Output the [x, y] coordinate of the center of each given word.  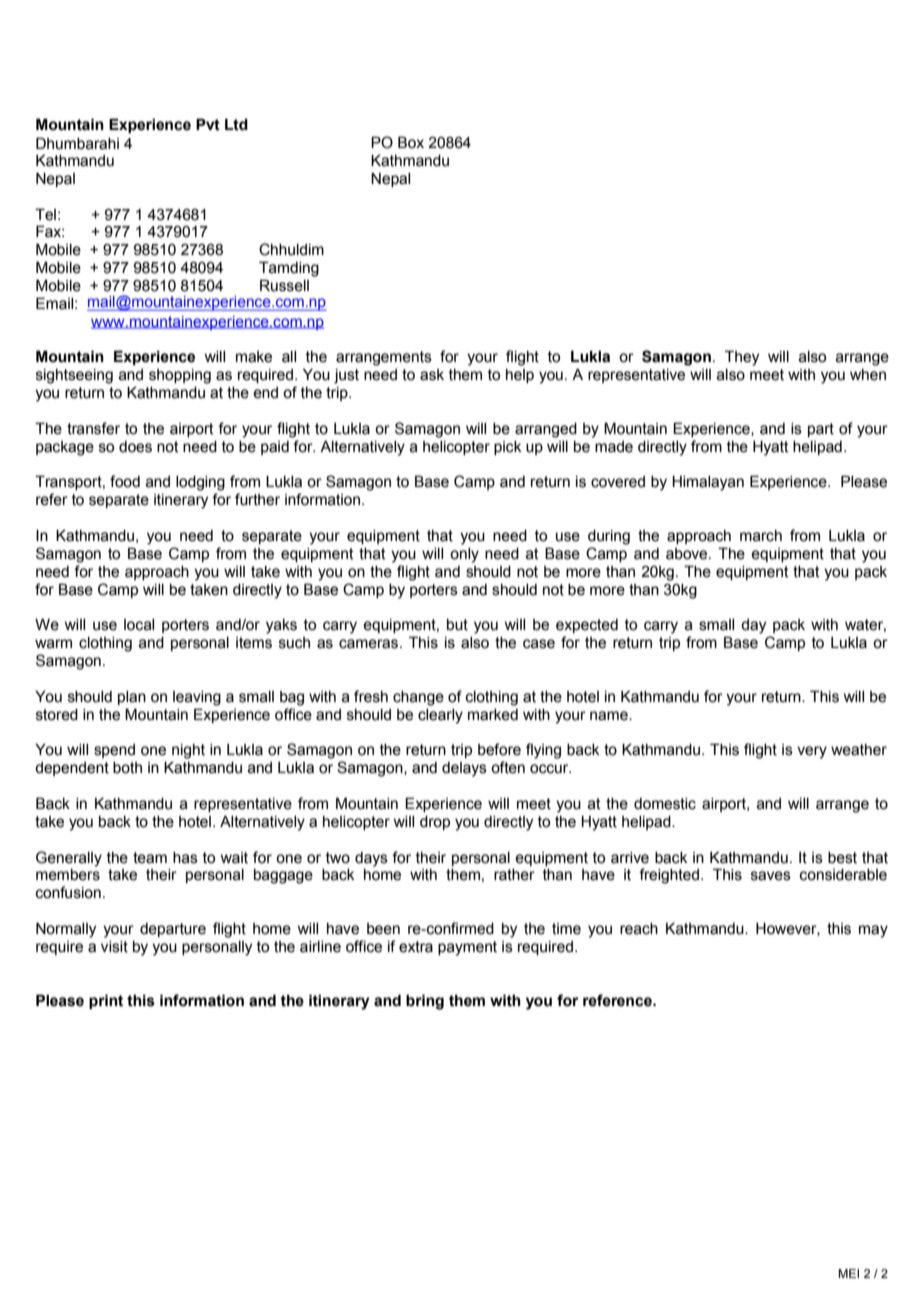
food [125, 481]
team [150, 858]
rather [514, 875]
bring [425, 1002]
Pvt [208, 124]
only [464, 555]
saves [771, 876]
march [761, 536]
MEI [848, 1273]
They [742, 358]
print [106, 1001]
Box [411, 142]
